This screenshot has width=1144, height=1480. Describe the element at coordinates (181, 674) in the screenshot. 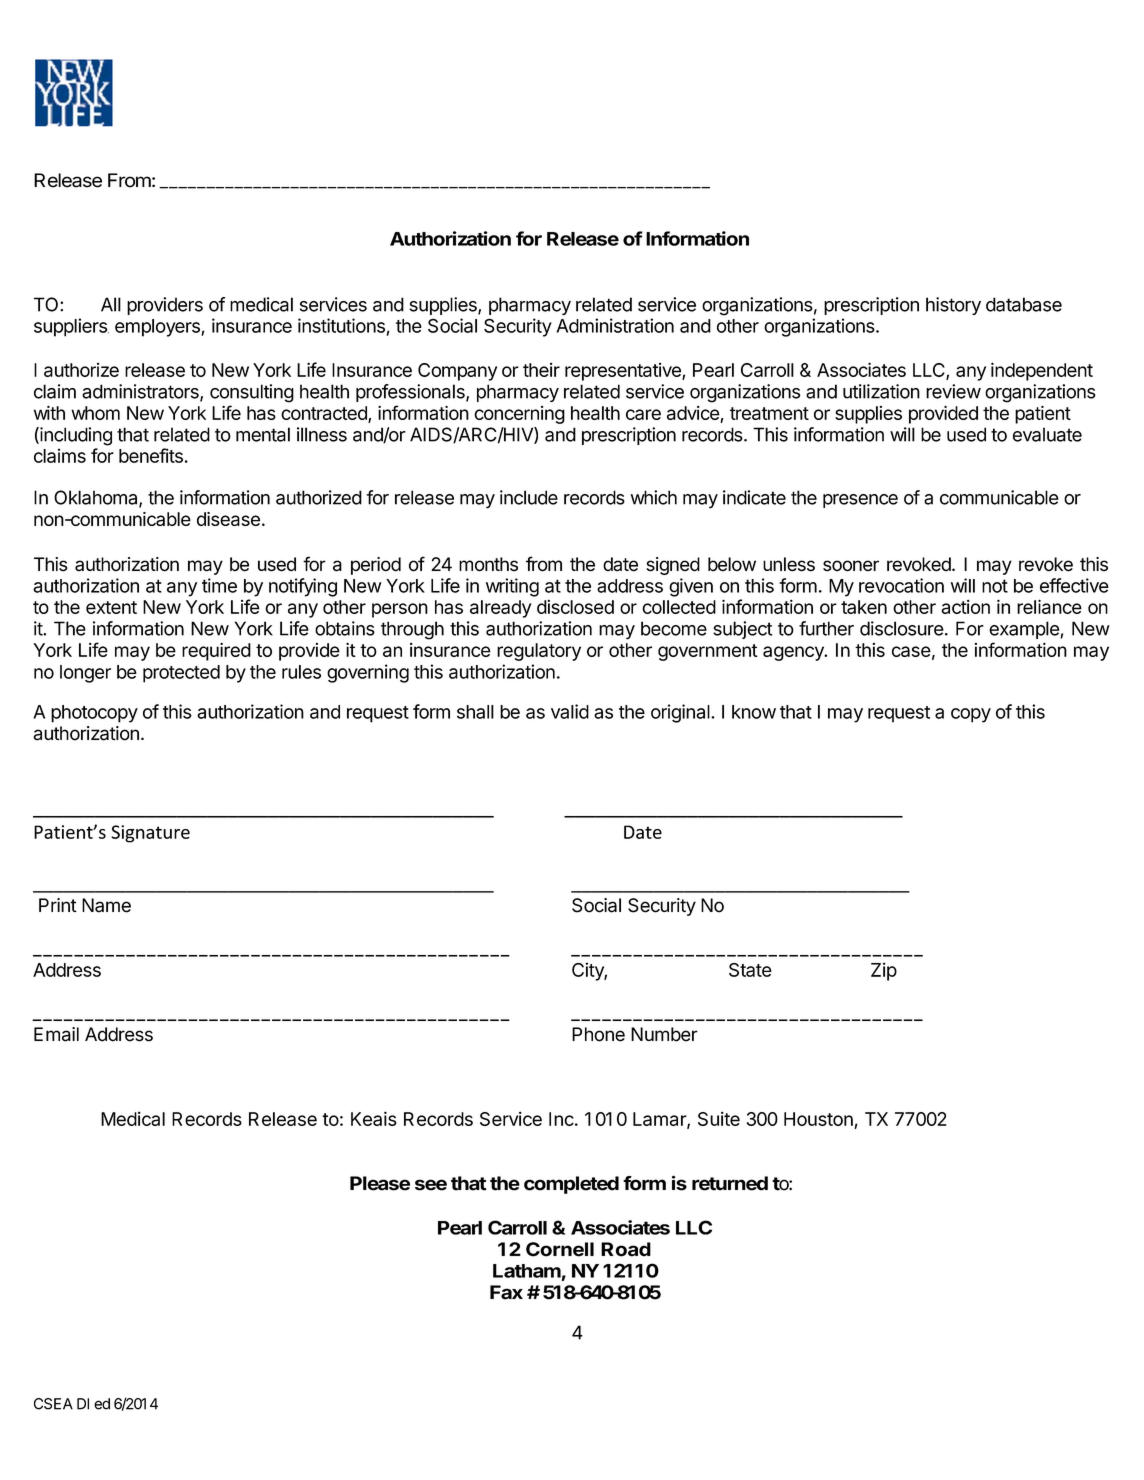

I see `protected` at that location.
